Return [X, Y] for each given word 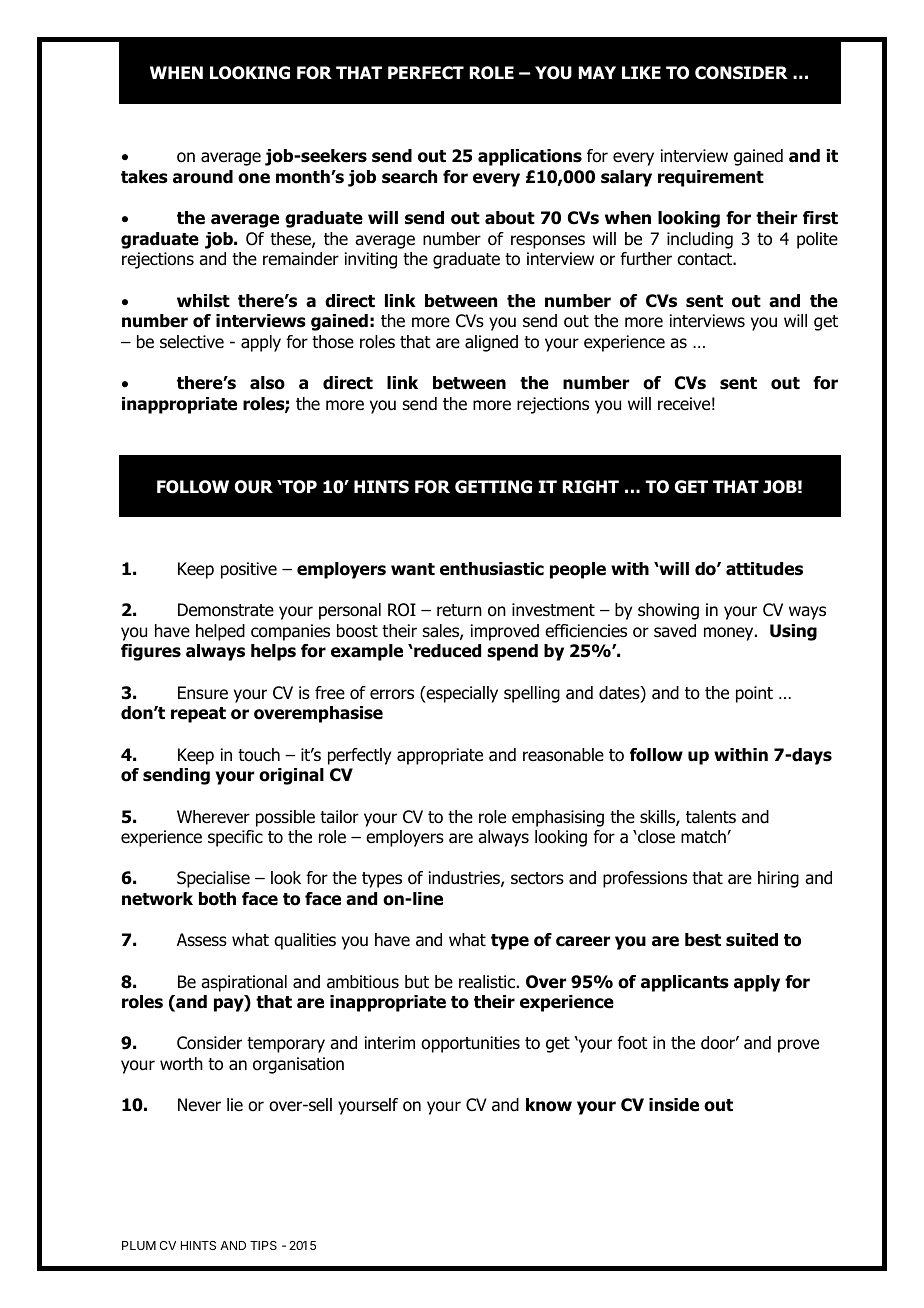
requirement [711, 178]
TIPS [263, 1245]
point [754, 694]
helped [220, 632]
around [203, 177]
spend [512, 652]
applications [530, 157]
